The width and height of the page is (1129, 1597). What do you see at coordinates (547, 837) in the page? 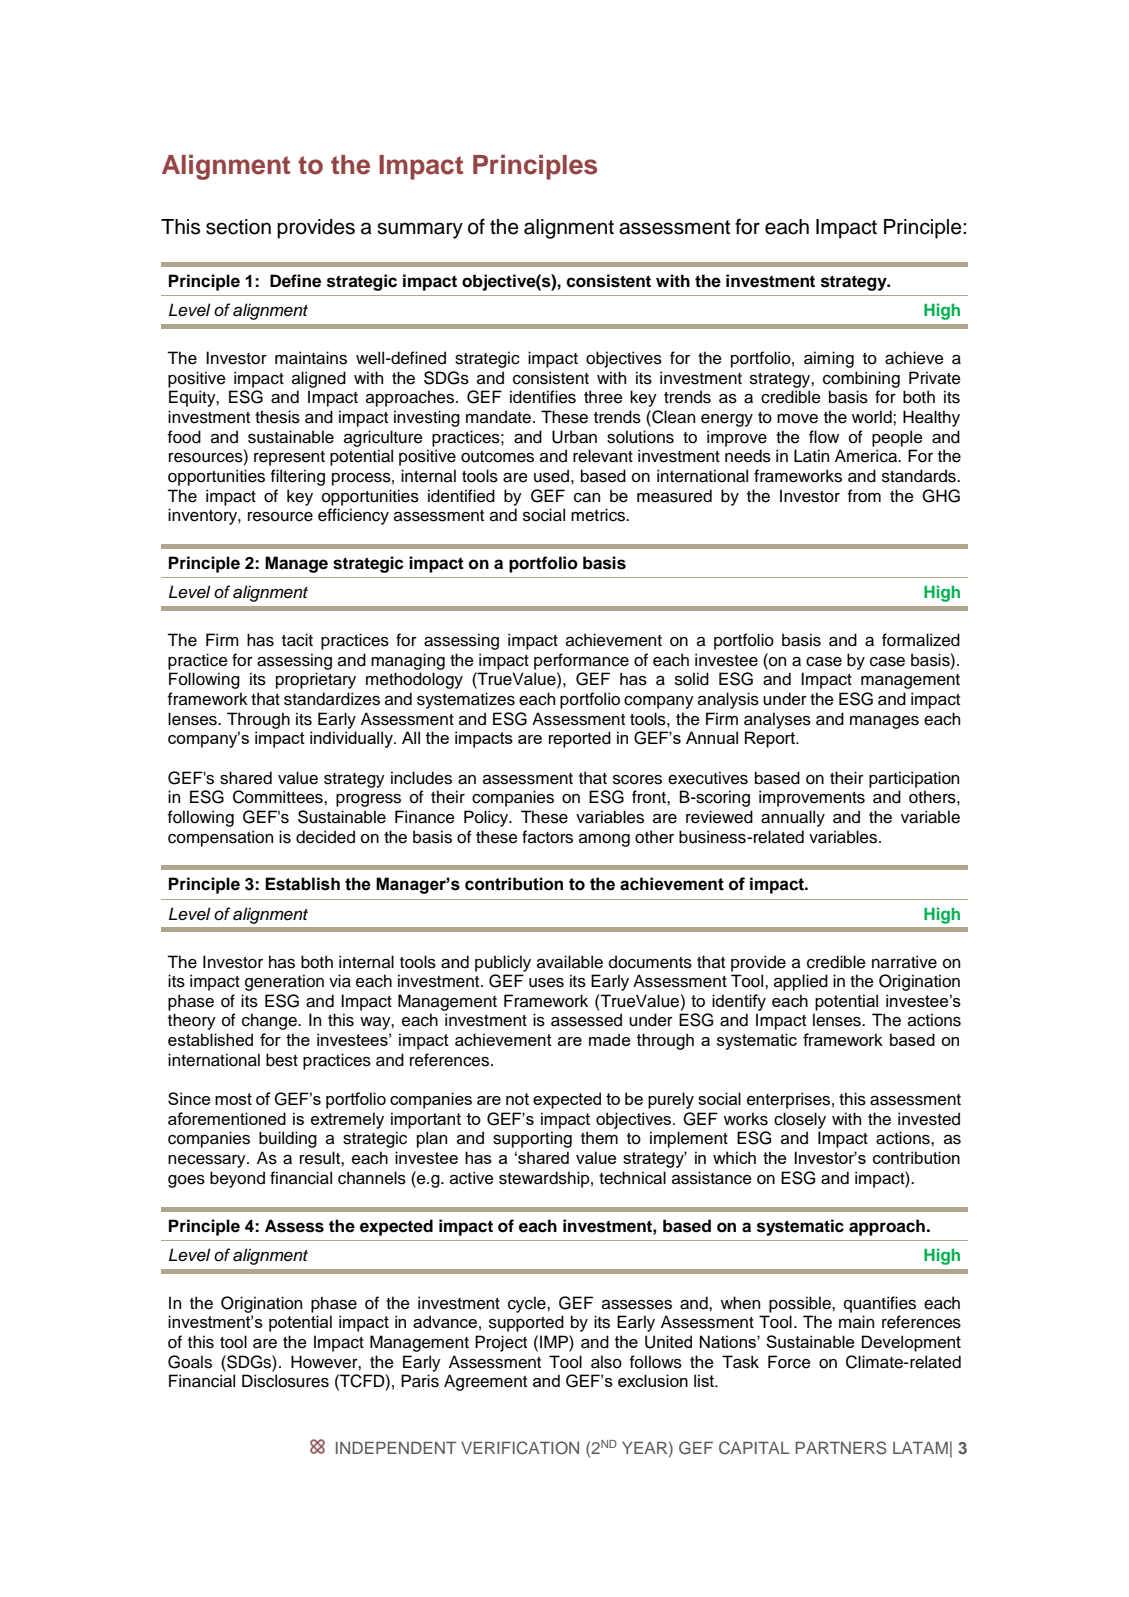
I see `factors` at bounding box center [547, 837].
